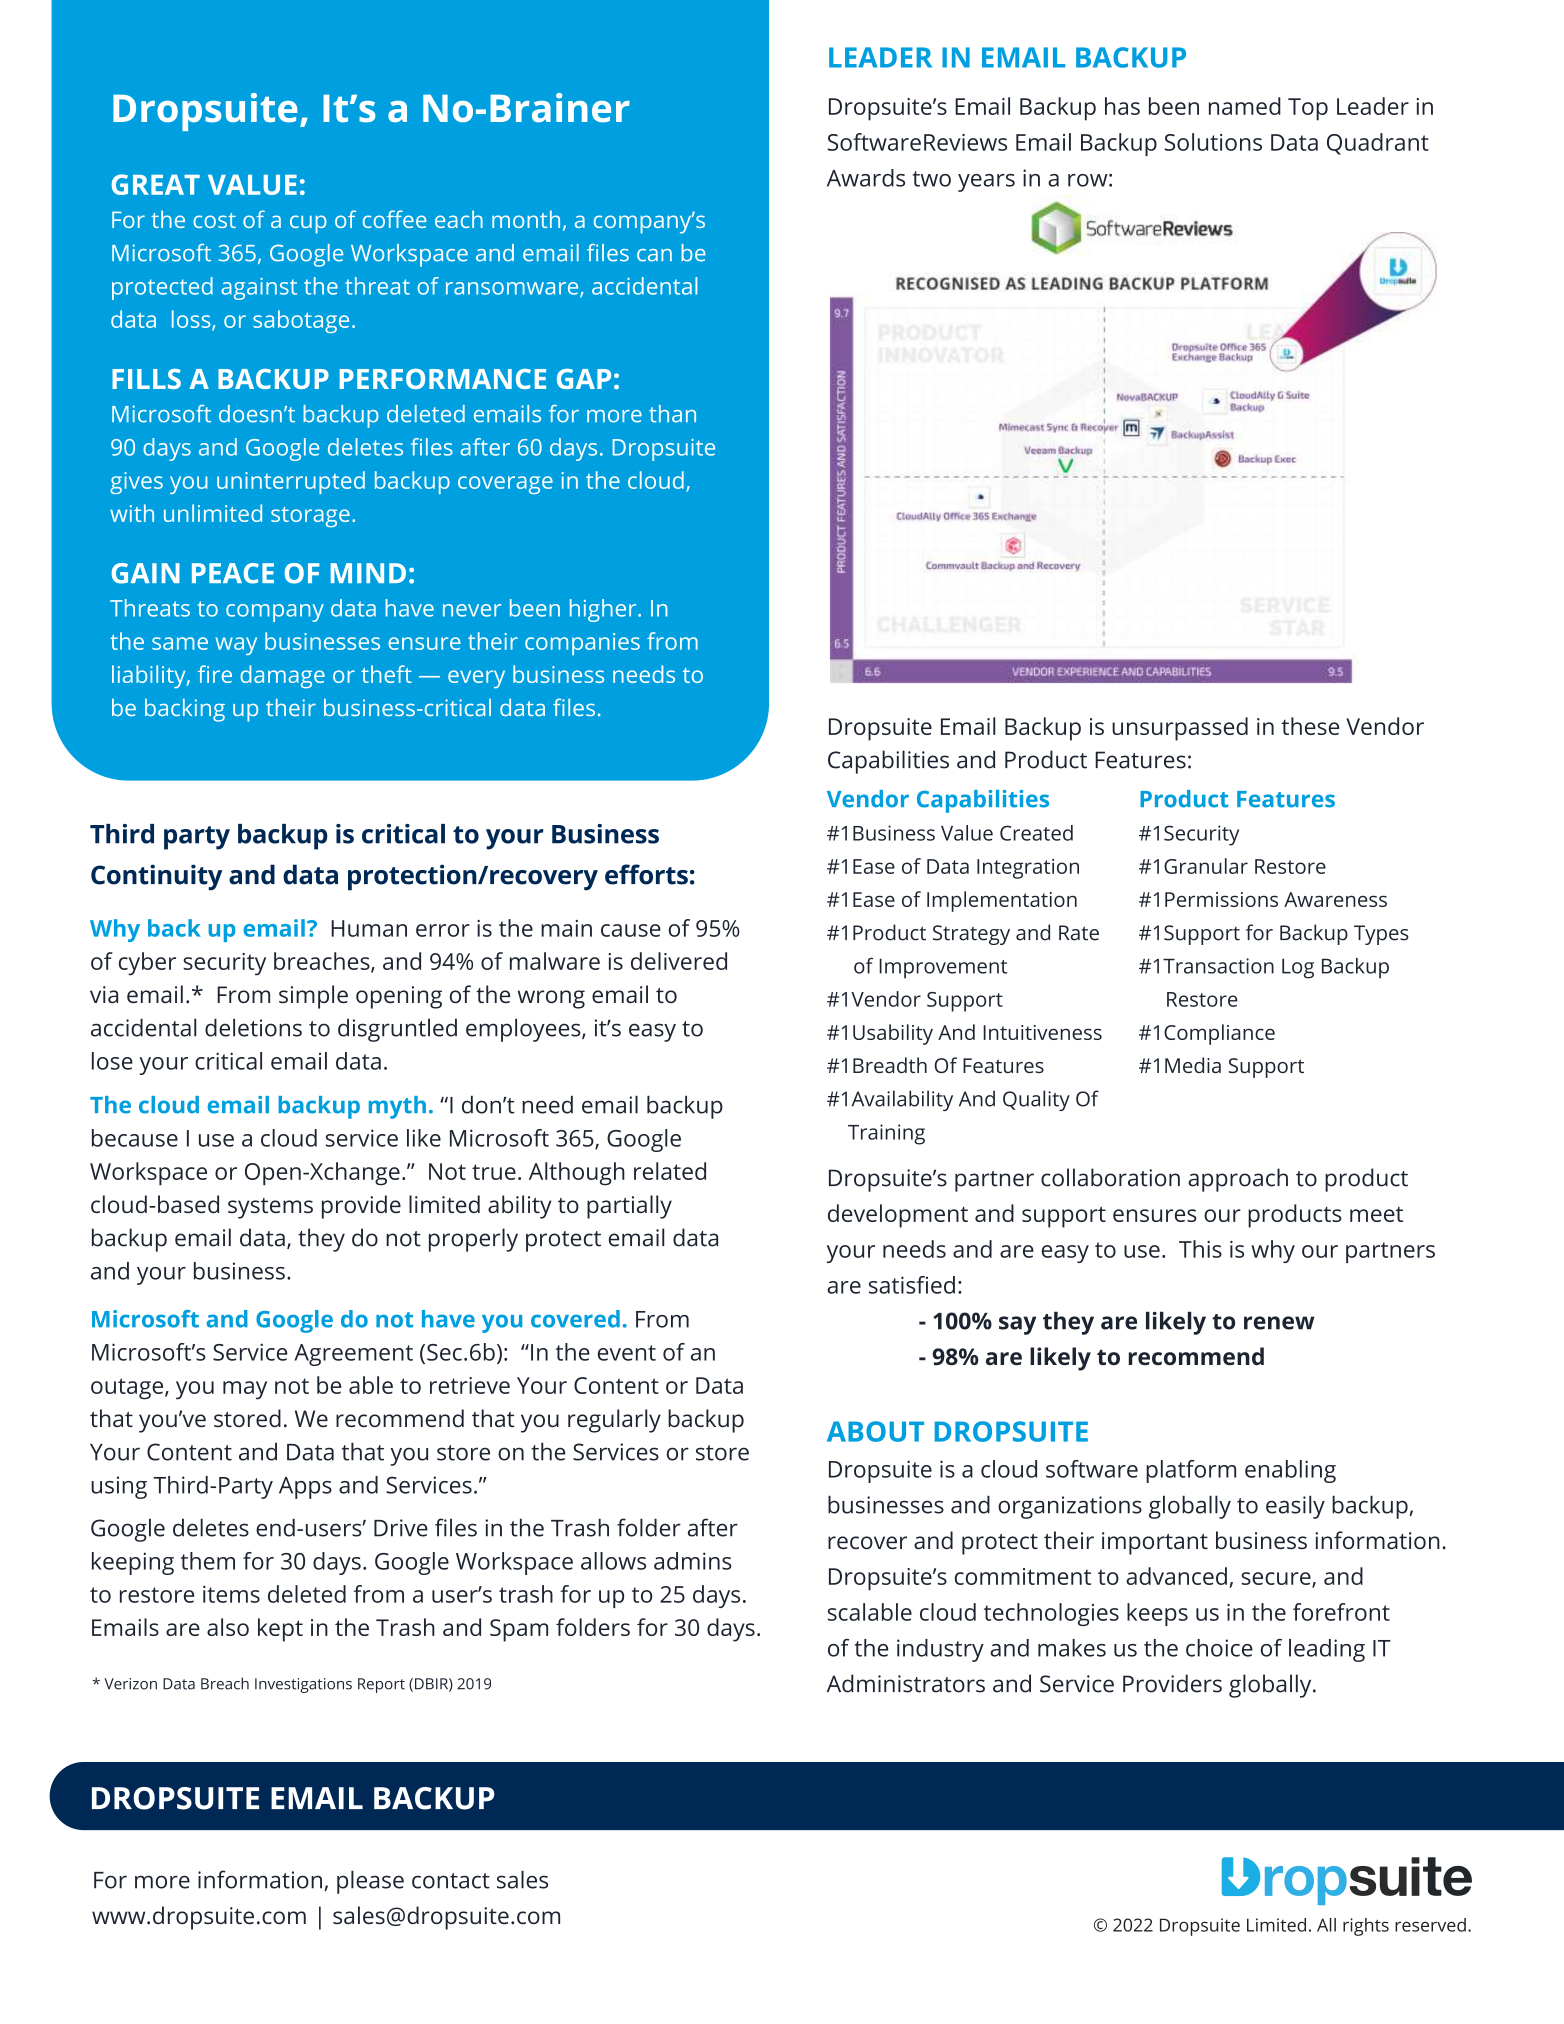  Describe the element at coordinates (1381, 935) in the screenshot. I see `Types` at that location.
